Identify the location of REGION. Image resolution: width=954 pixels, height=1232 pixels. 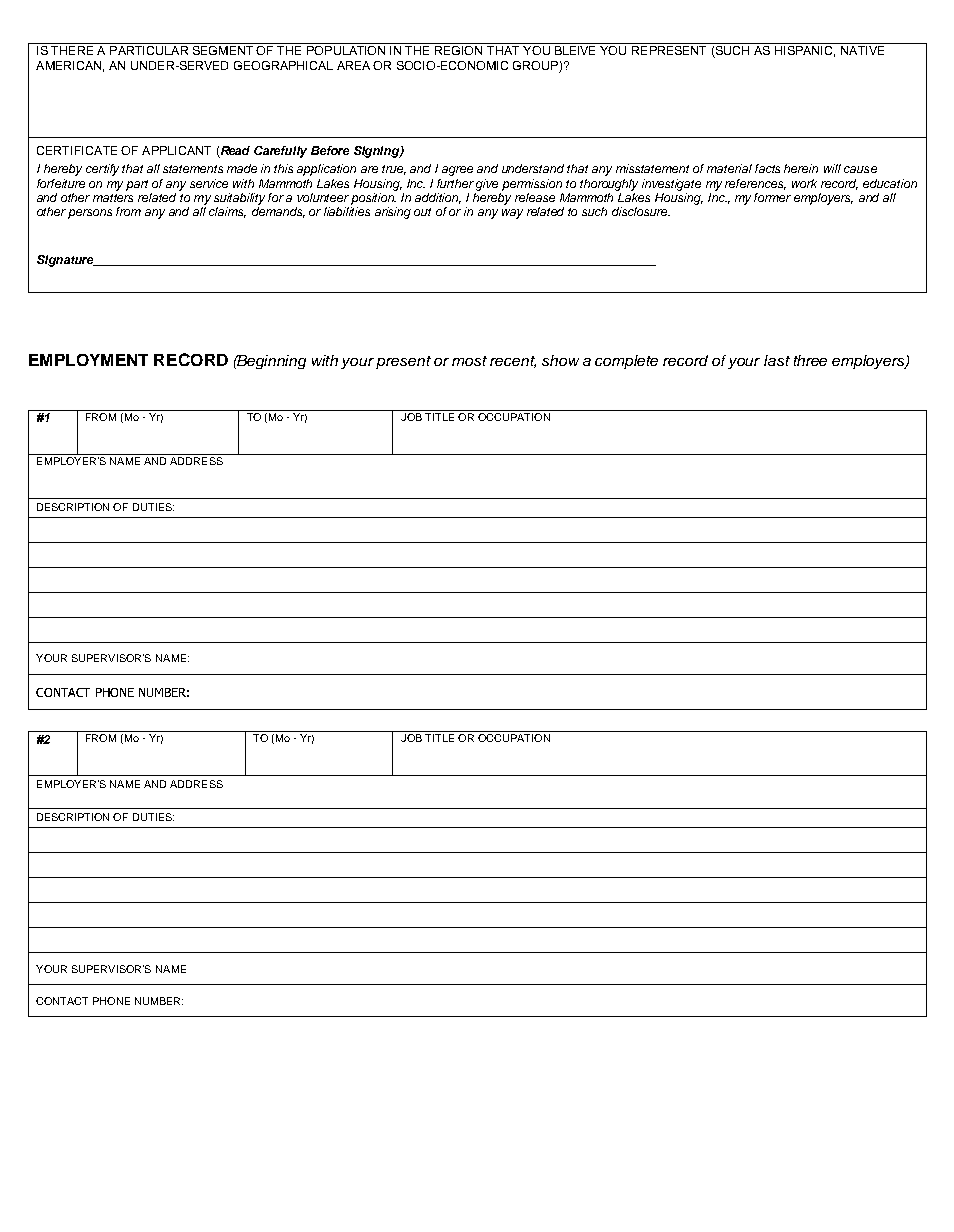
(458, 50).
